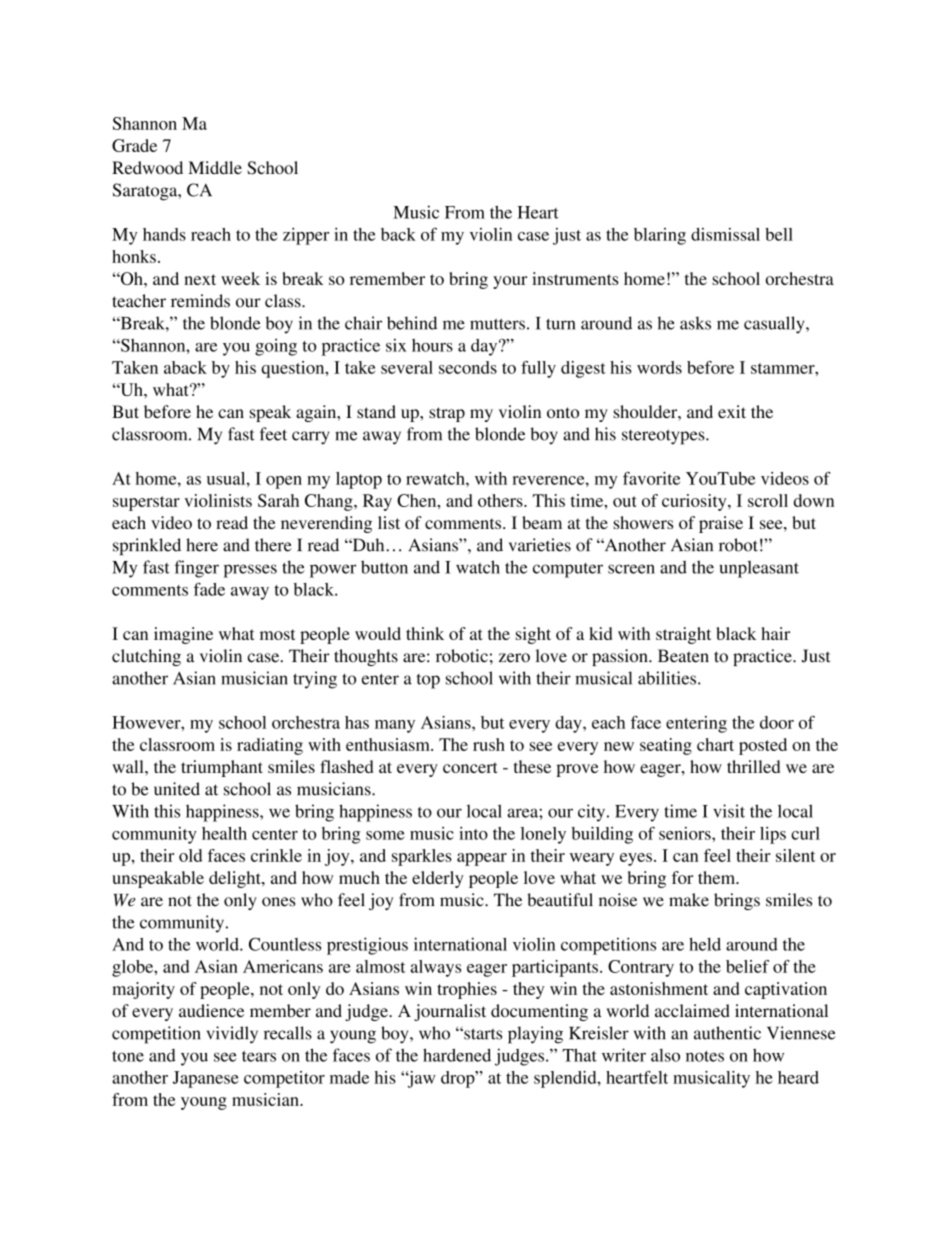 The image size is (952, 1233). I want to click on triumphant, so click(222, 768).
